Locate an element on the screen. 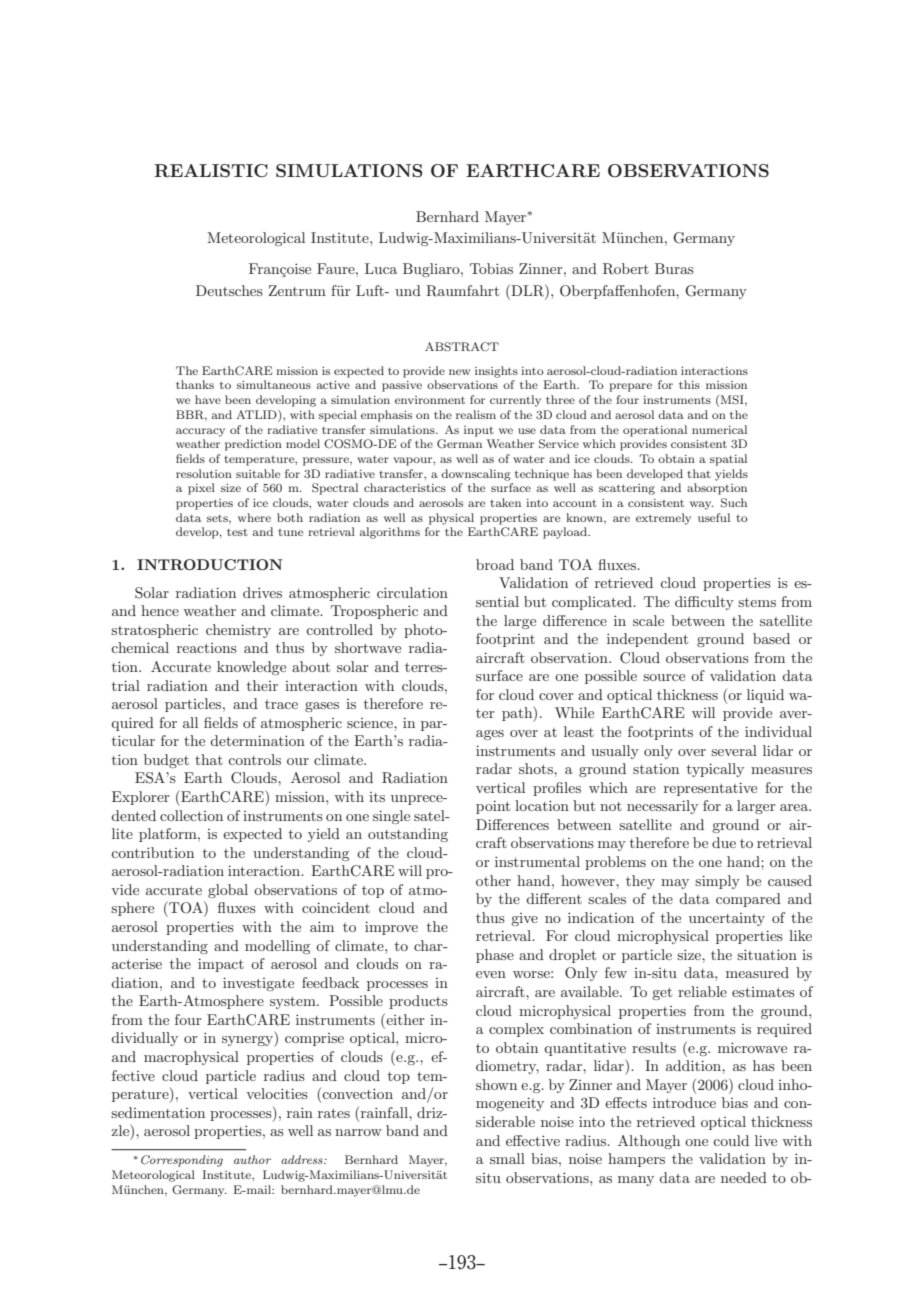 The image size is (924, 1308). small is located at coordinates (507, 1158).
